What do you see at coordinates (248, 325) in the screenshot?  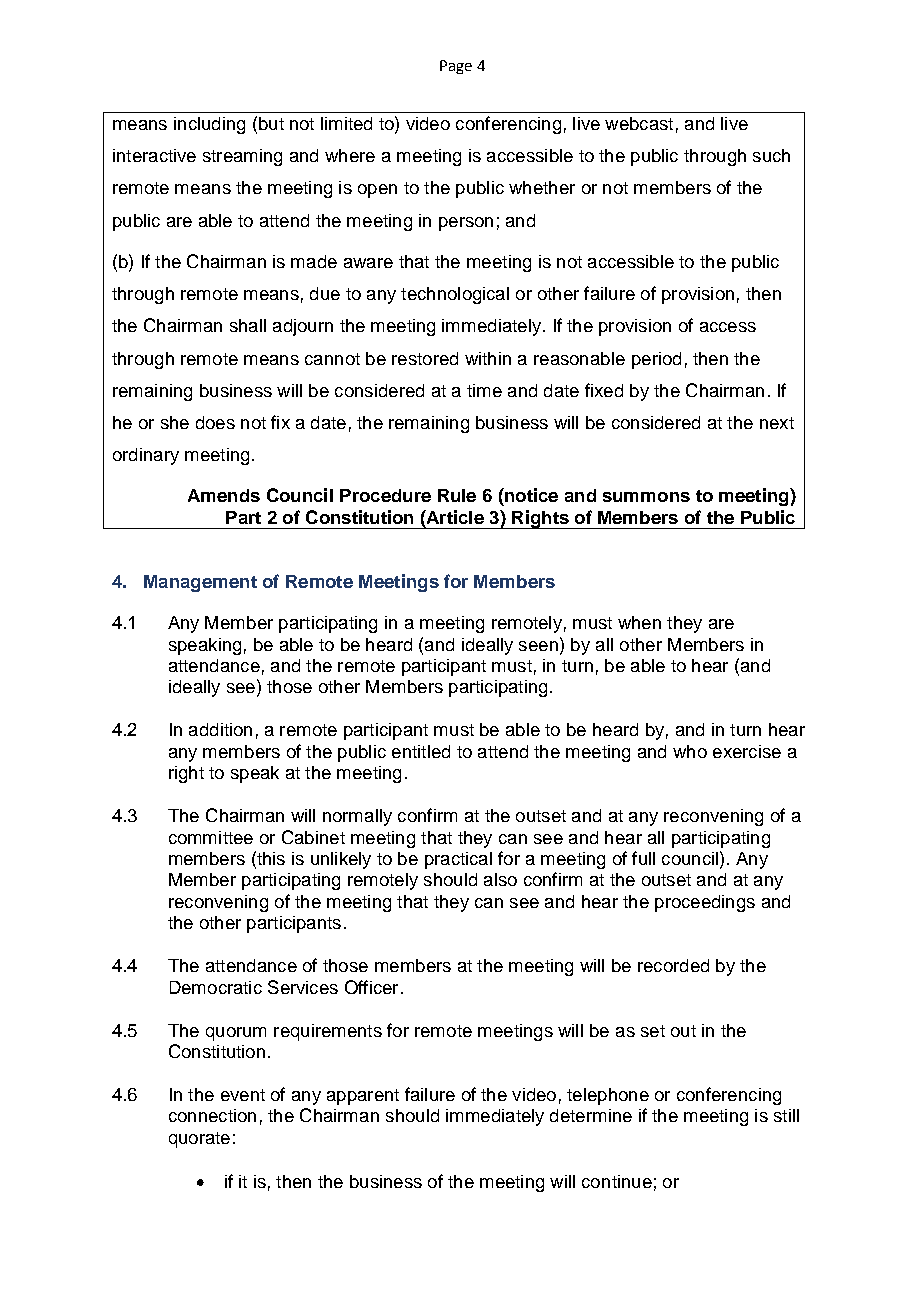 I see `shall` at bounding box center [248, 325].
